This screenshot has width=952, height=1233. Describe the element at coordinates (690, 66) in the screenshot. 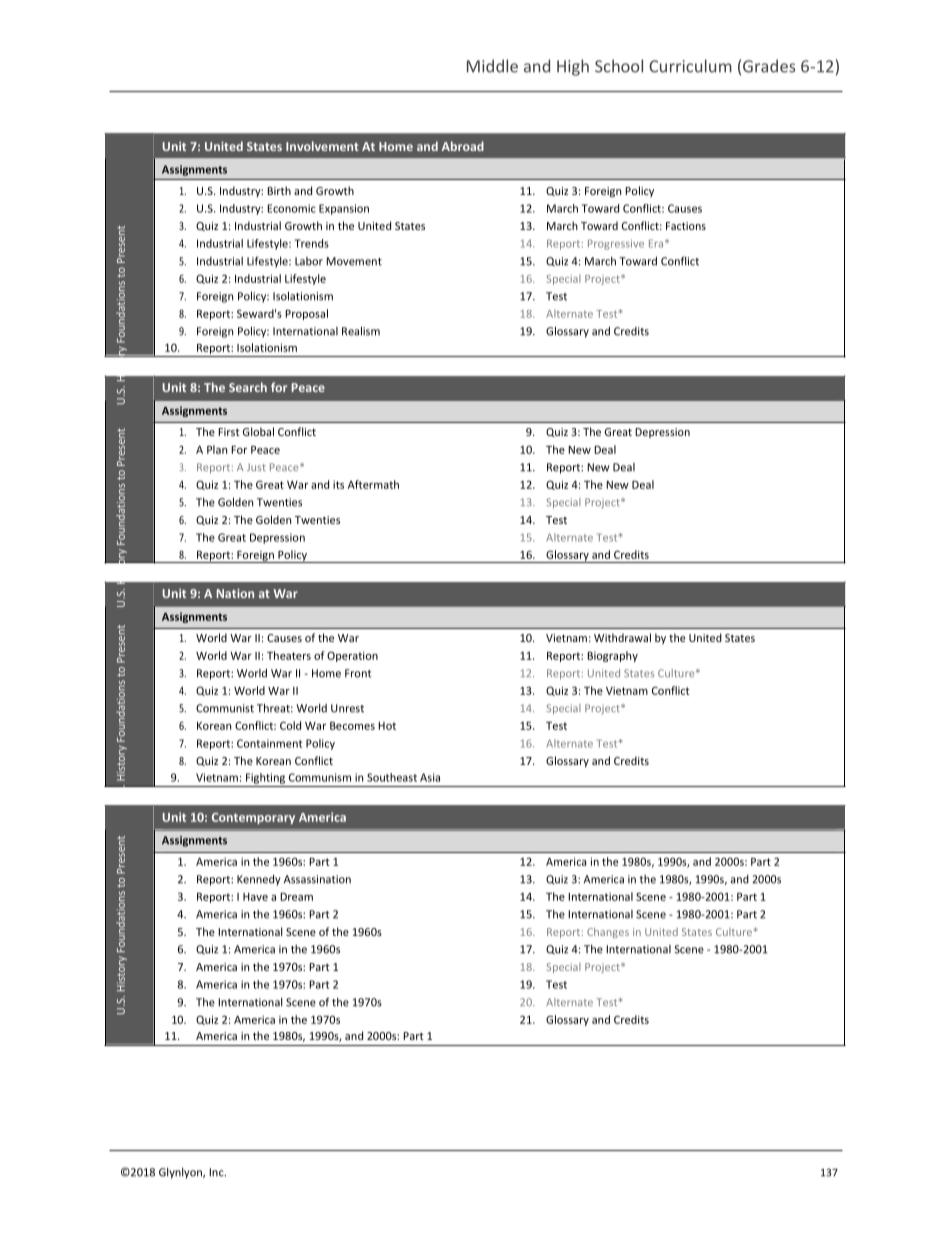

I see `Curriculum` at that location.
